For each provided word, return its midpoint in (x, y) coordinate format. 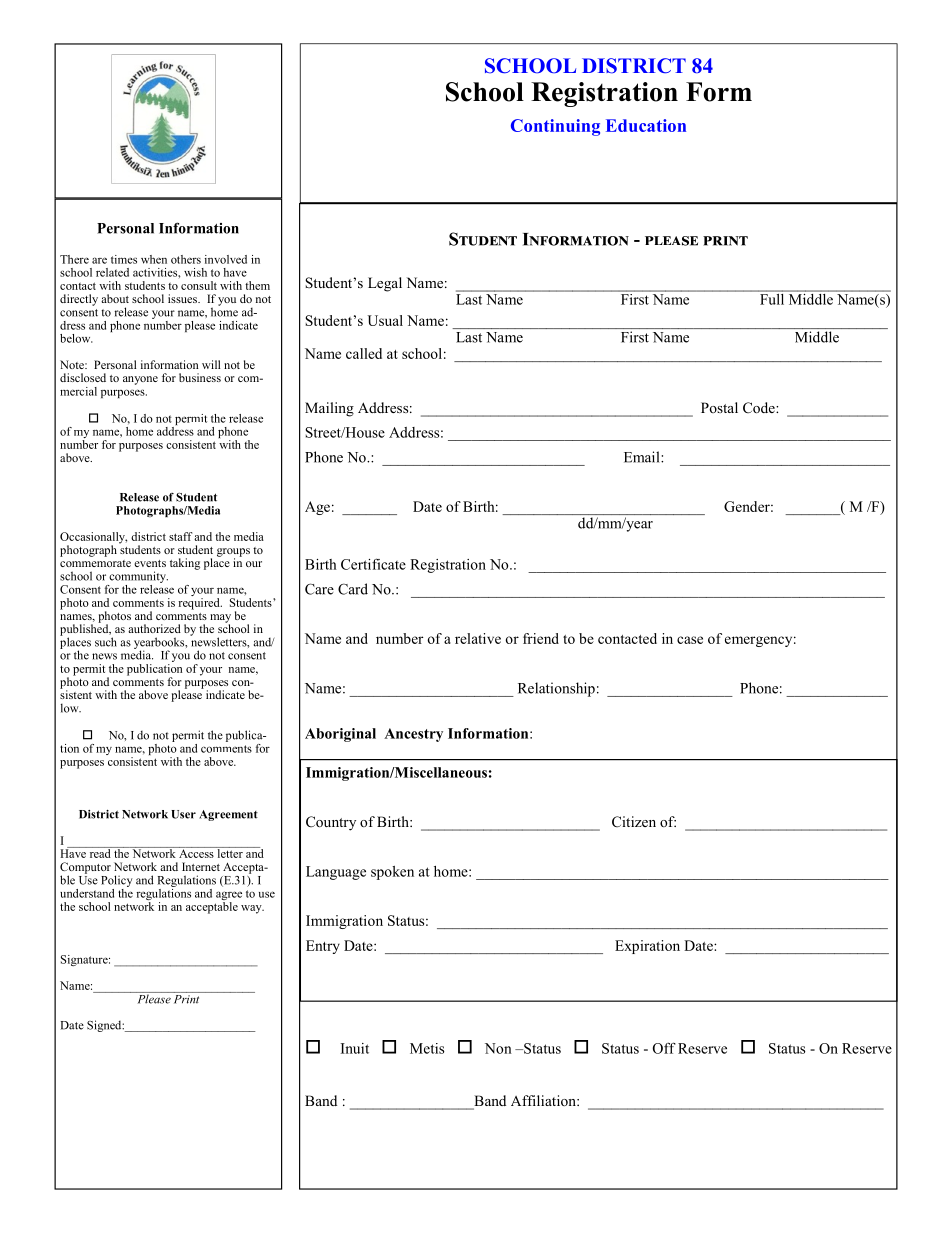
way (252, 909)
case (690, 640)
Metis (427, 1048)
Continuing (555, 127)
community (138, 577)
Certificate (373, 564)
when (154, 259)
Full (772, 298)
